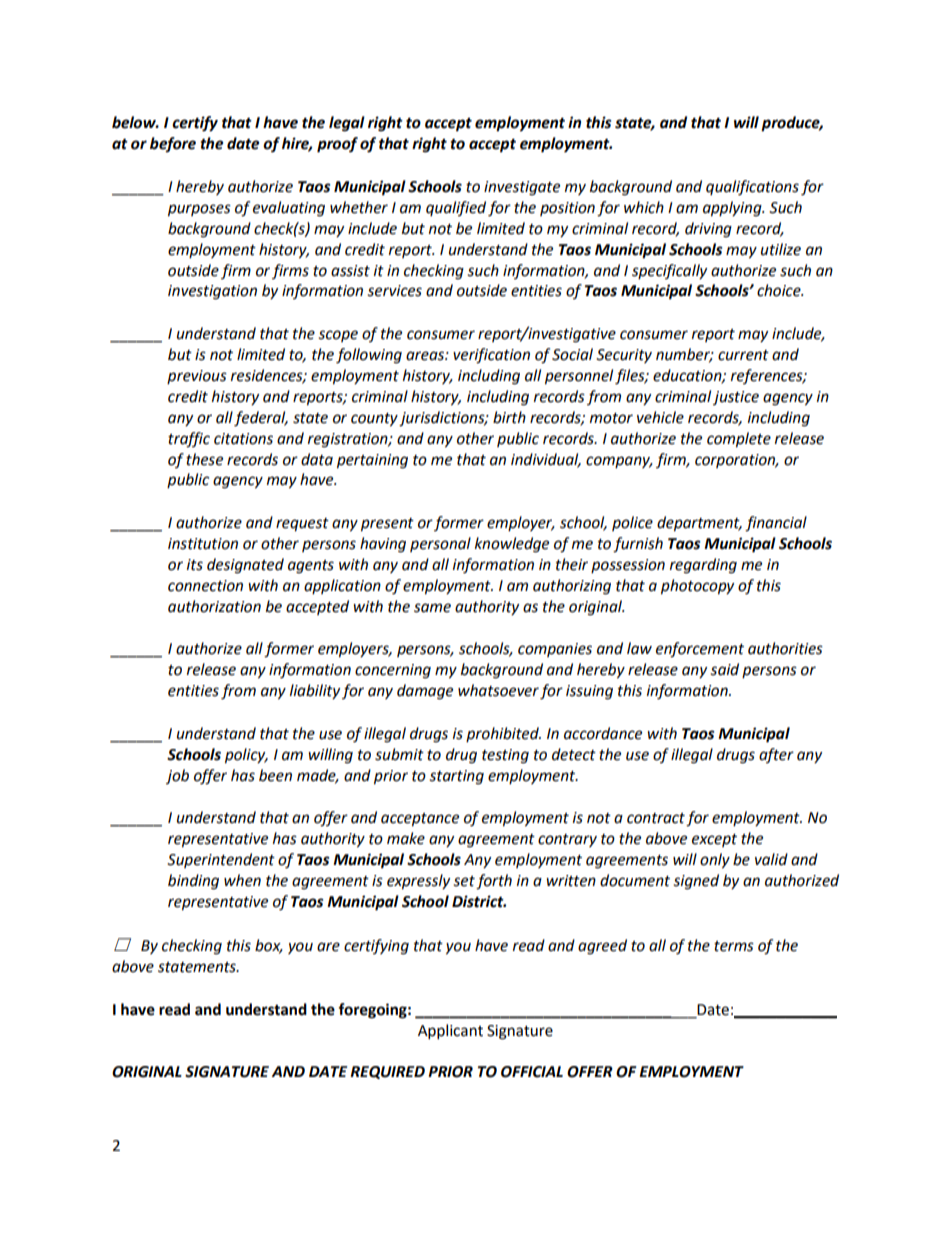 Image resolution: width=952 pixels, height=1233 pixels. What do you see at coordinates (752, 188) in the screenshot?
I see `qualifications` at bounding box center [752, 188].
